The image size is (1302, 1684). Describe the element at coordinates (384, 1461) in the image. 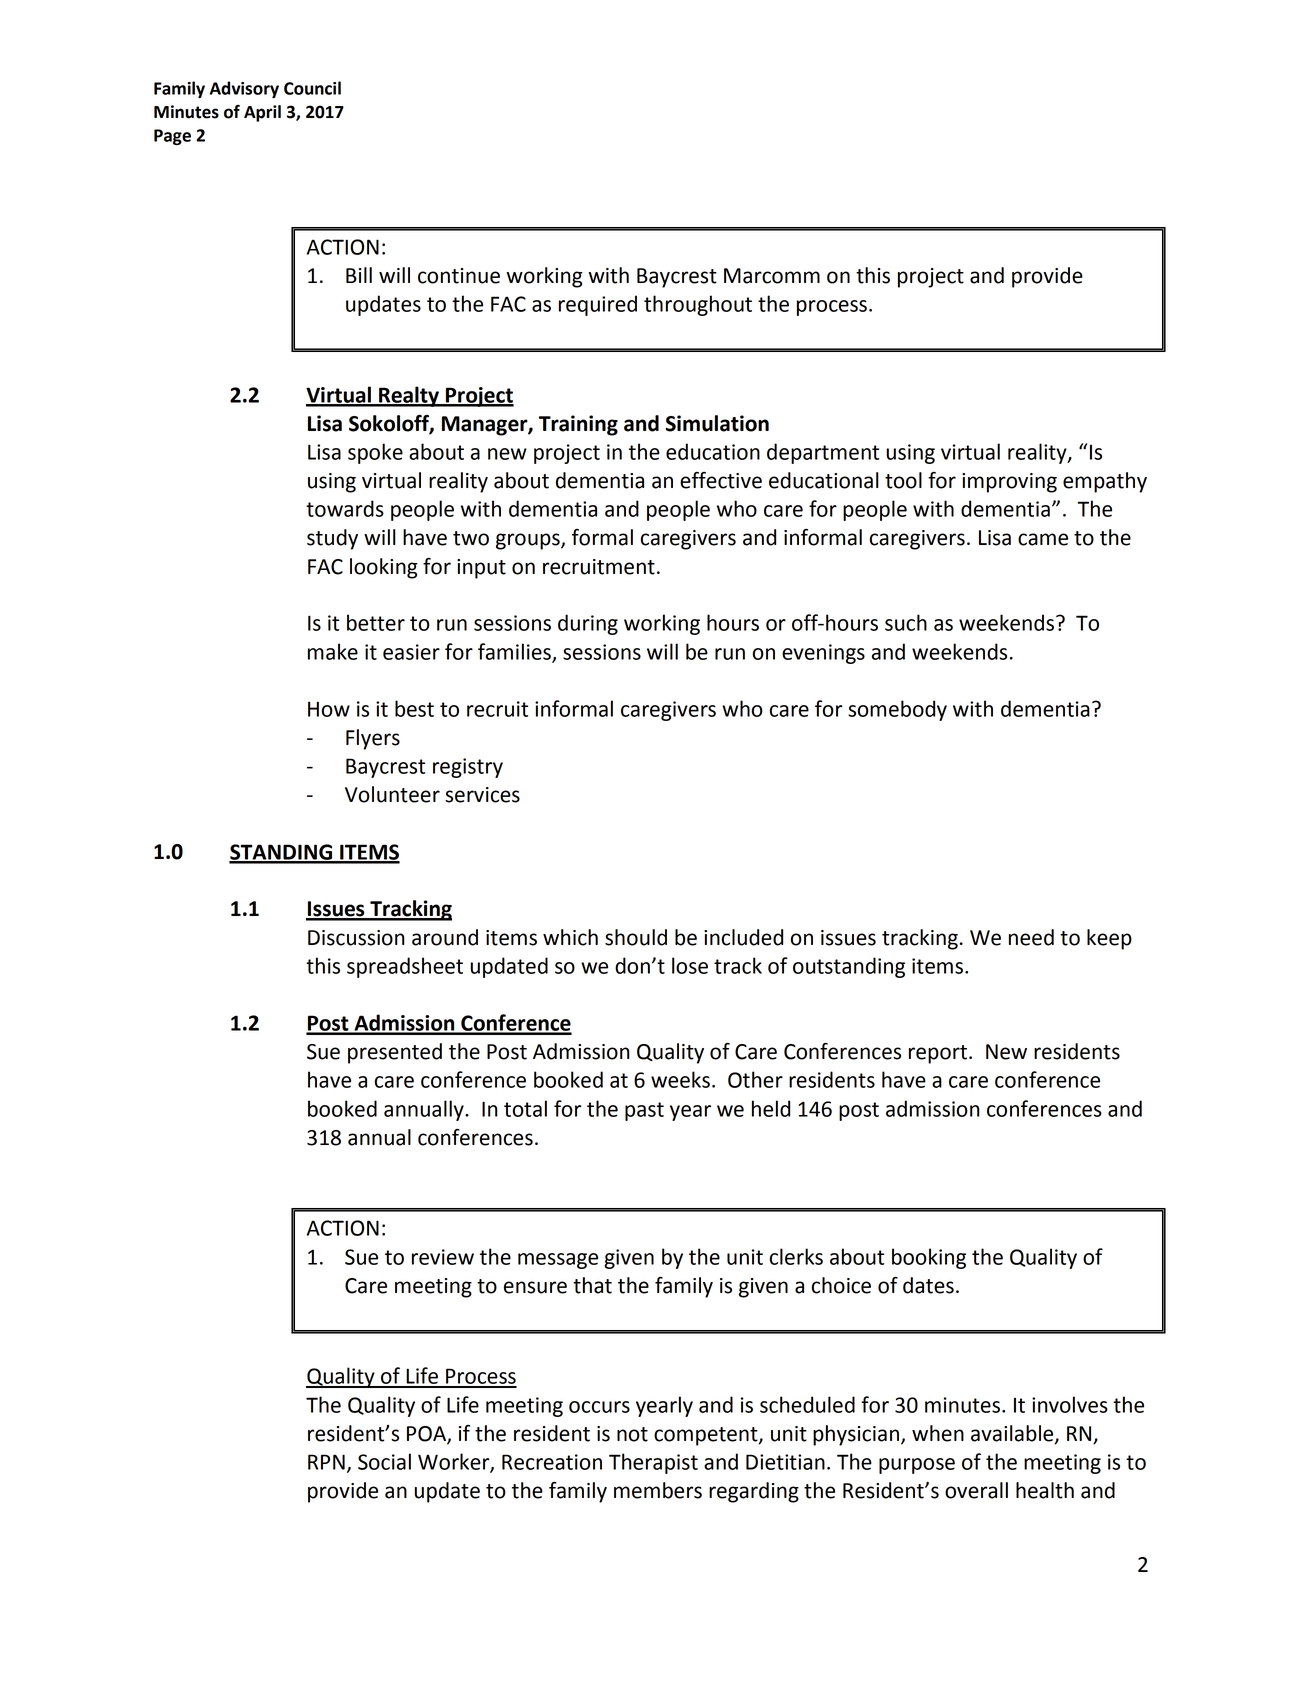

I see `Social` at that location.
